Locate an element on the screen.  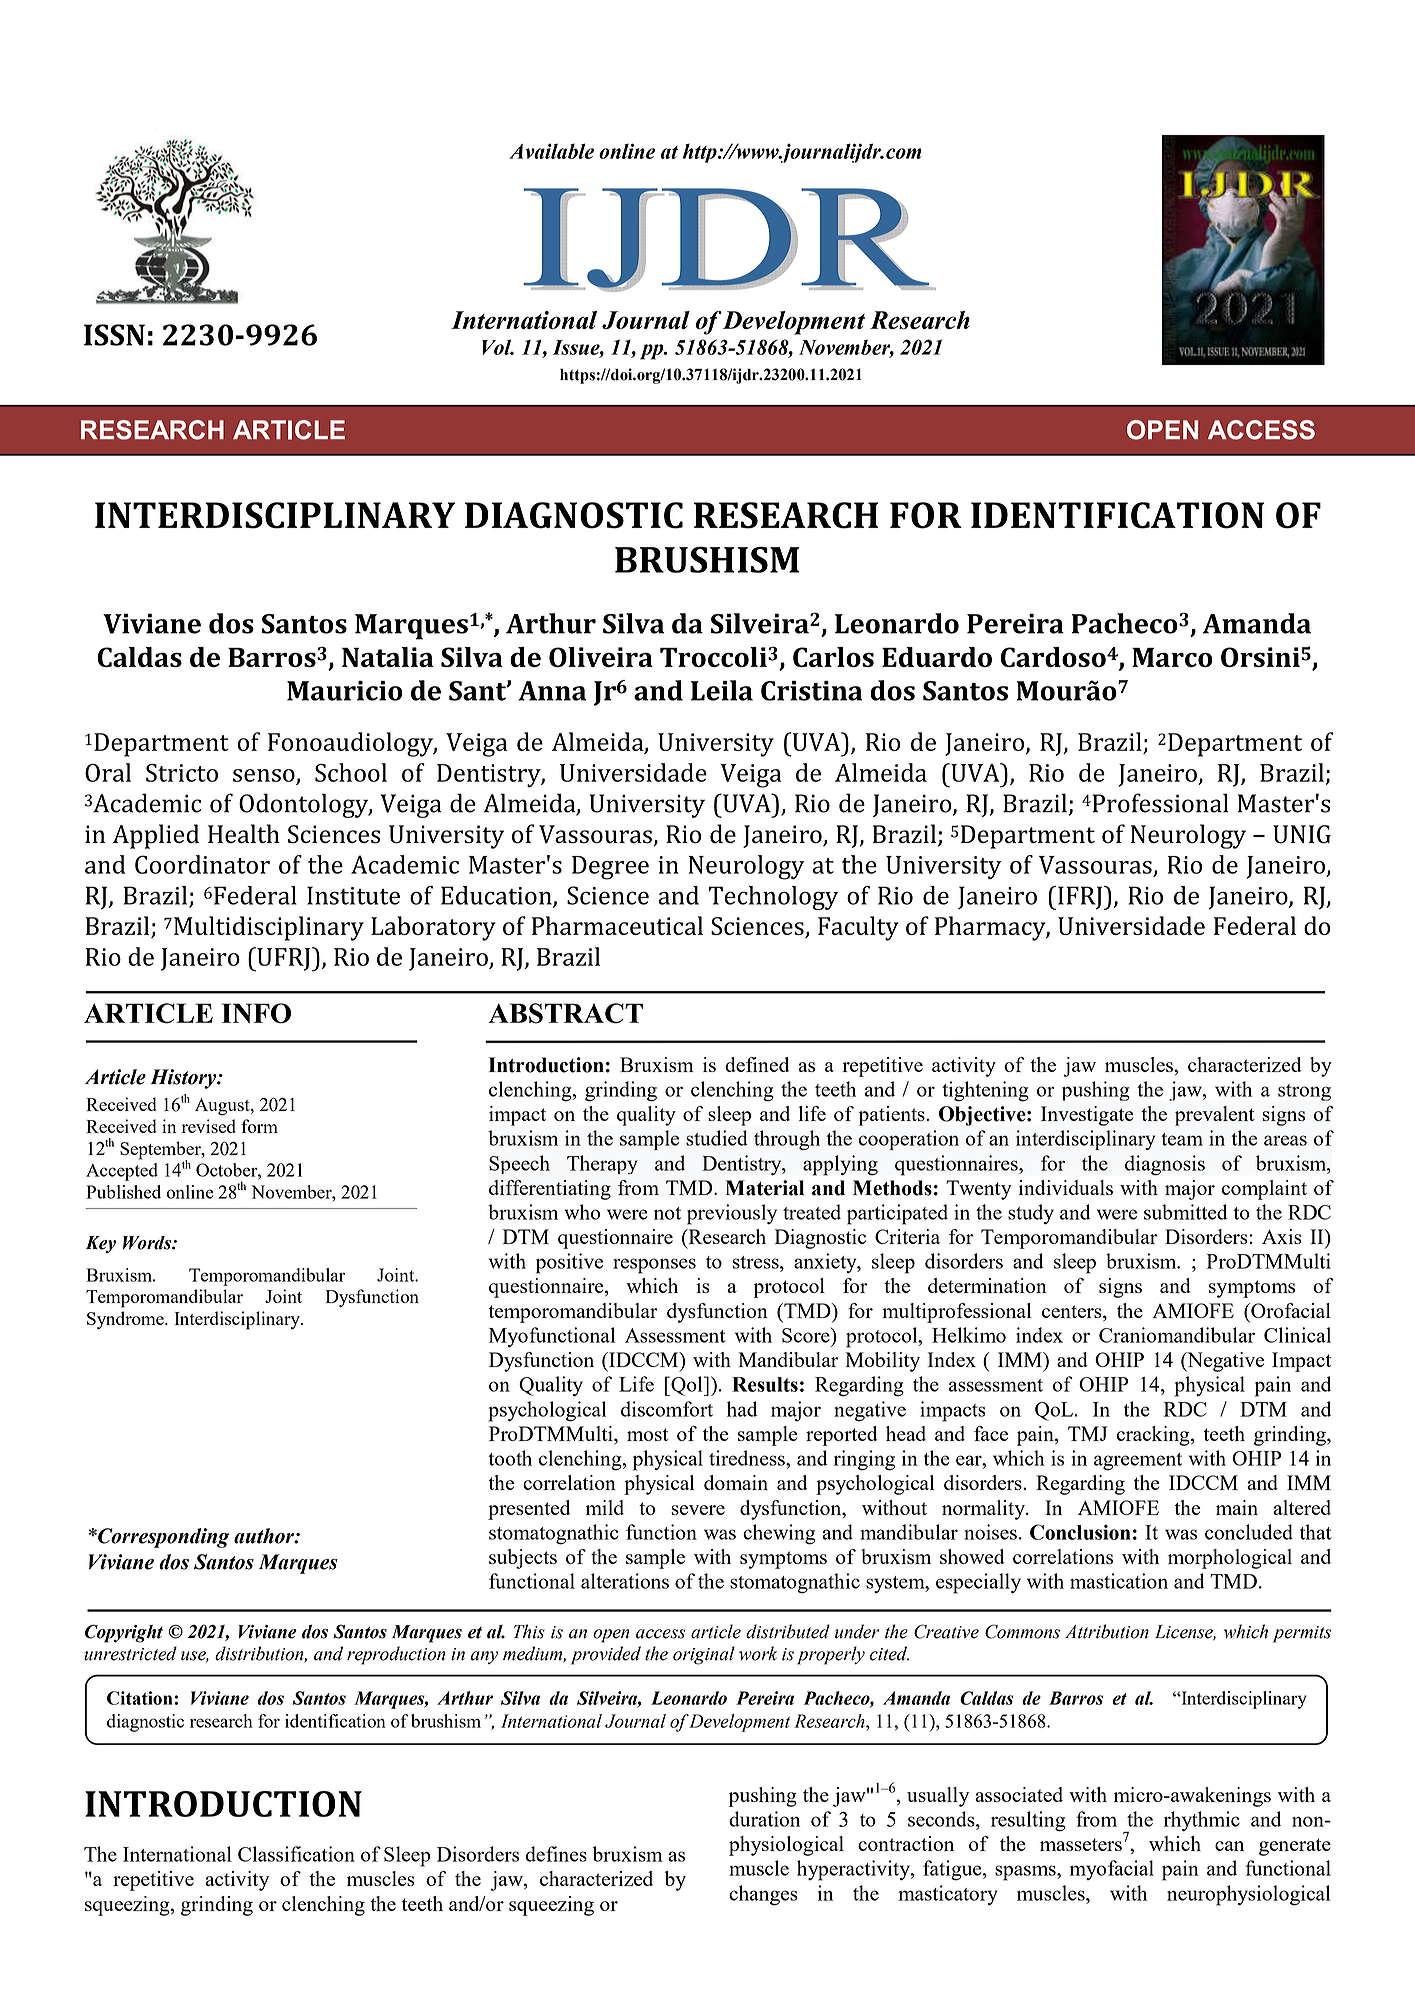
defined is located at coordinates (757, 1064).
